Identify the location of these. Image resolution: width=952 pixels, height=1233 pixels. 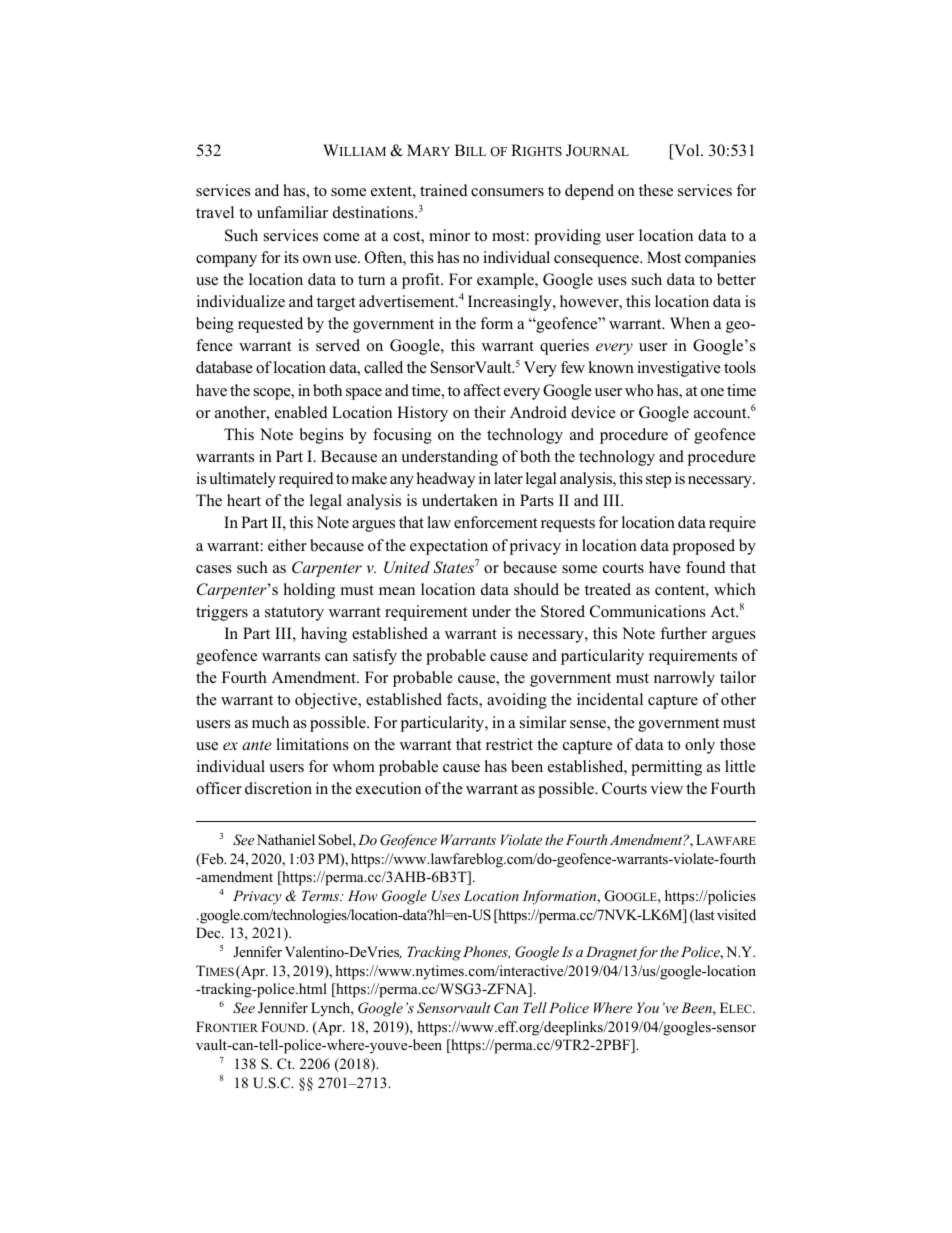
(656, 190).
